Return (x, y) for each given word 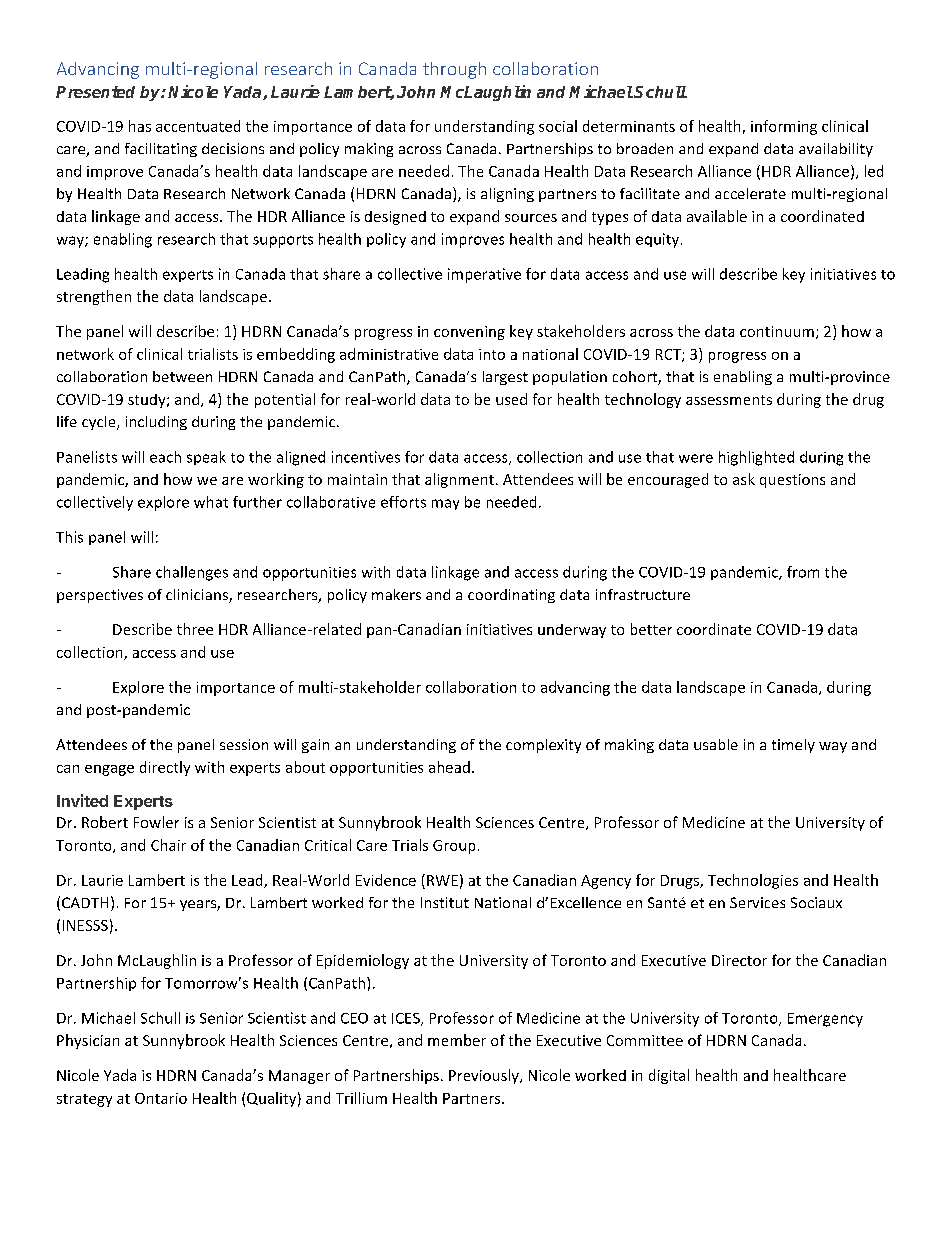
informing (784, 127)
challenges (192, 573)
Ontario (161, 1098)
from (803, 572)
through (454, 70)
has (140, 126)
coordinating (511, 596)
